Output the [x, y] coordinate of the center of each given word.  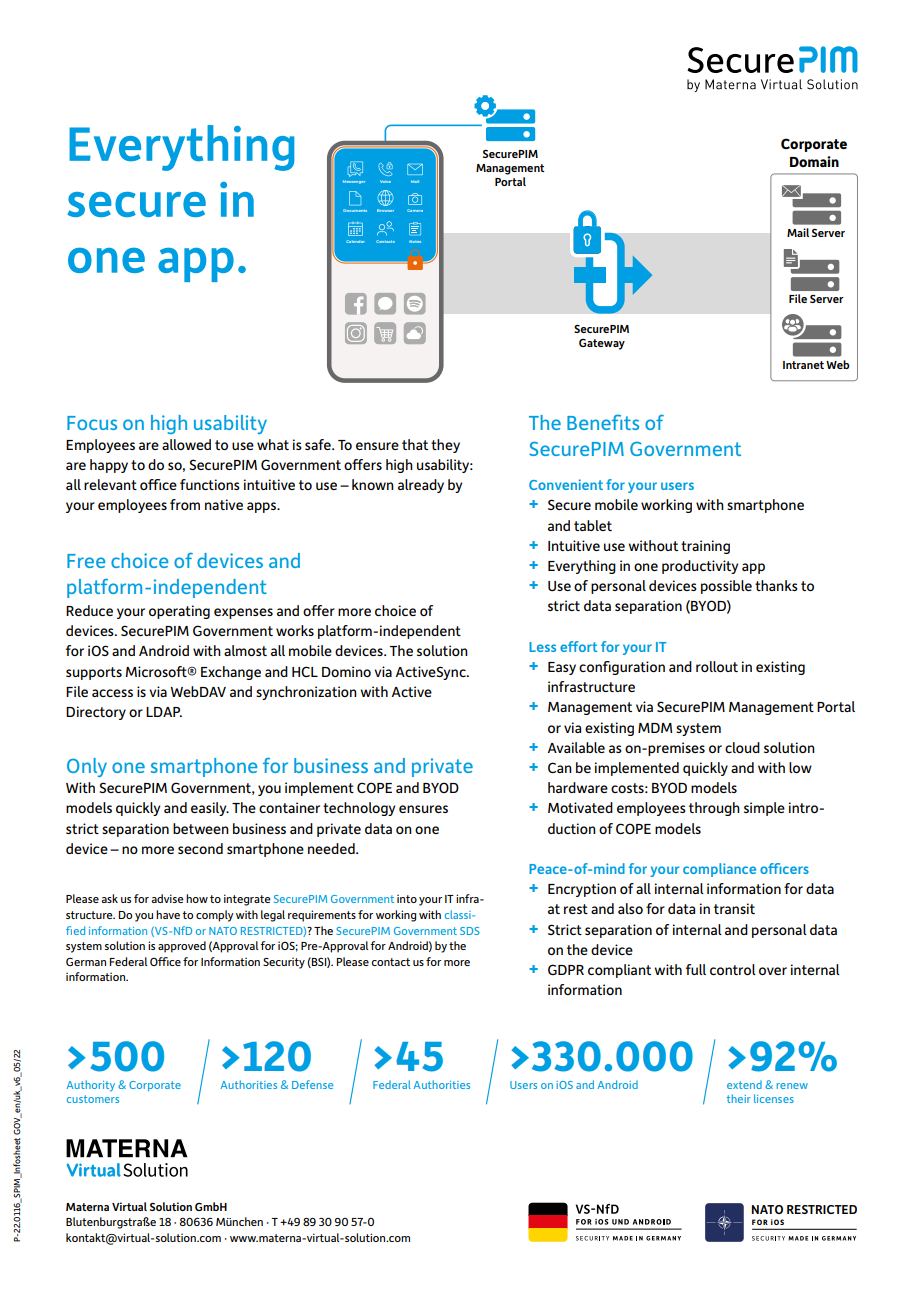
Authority [91, 1086]
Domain [814, 161]
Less [542, 647]
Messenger [354, 182]
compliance [719, 870]
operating [179, 612]
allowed [186, 444]
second [200, 848]
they [445, 446]
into [407, 898]
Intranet [803, 365]
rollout [717, 666]
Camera [415, 210]
